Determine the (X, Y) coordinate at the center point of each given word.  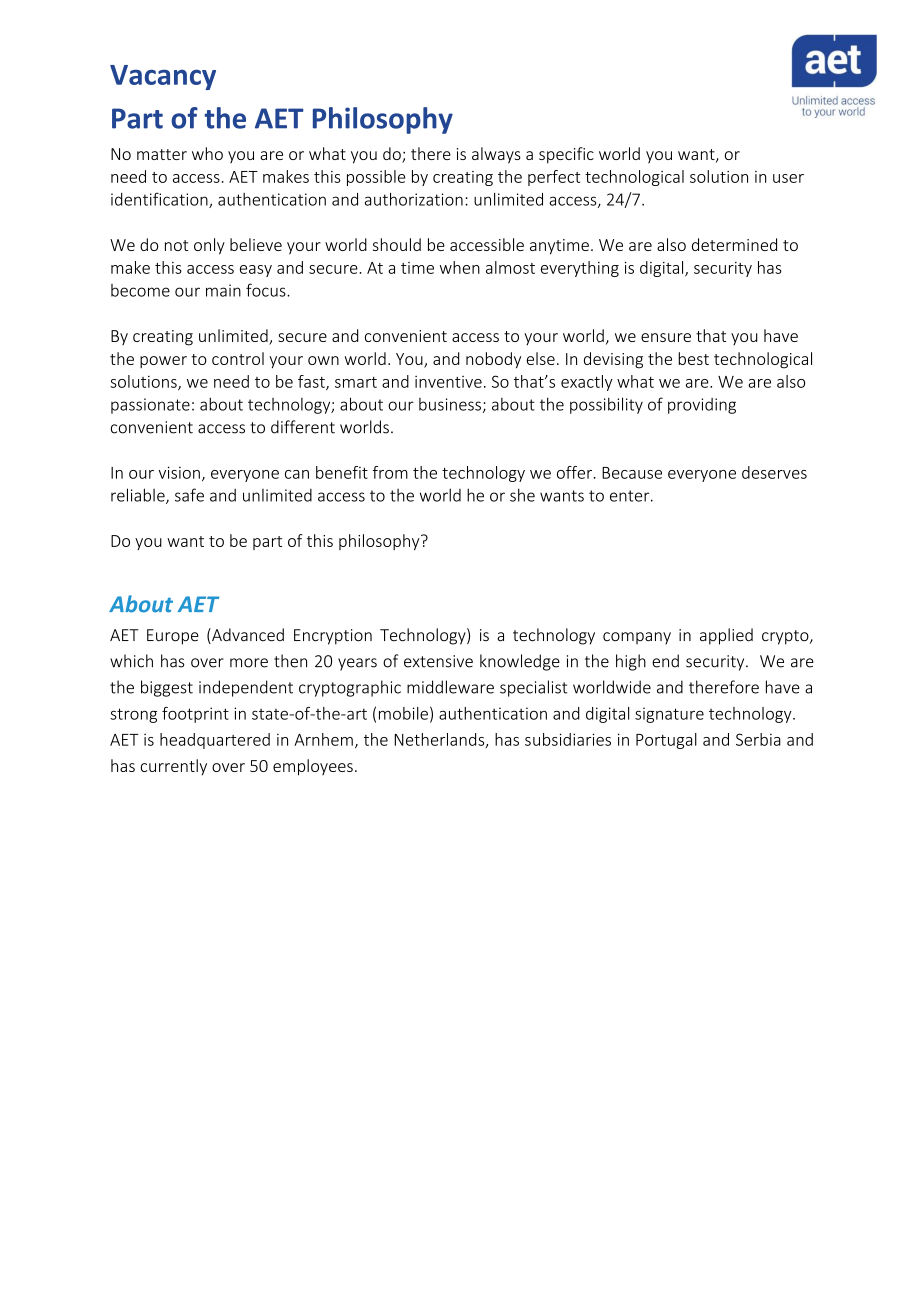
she (522, 495)
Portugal (666, 741)
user (788, 178)
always (496, 155)
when (460, 267)
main (223, 290)
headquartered (215, 741)
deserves (774, 472)
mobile (403, 713)
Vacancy (163, 77)
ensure (666, 337)
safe (189, 495)
